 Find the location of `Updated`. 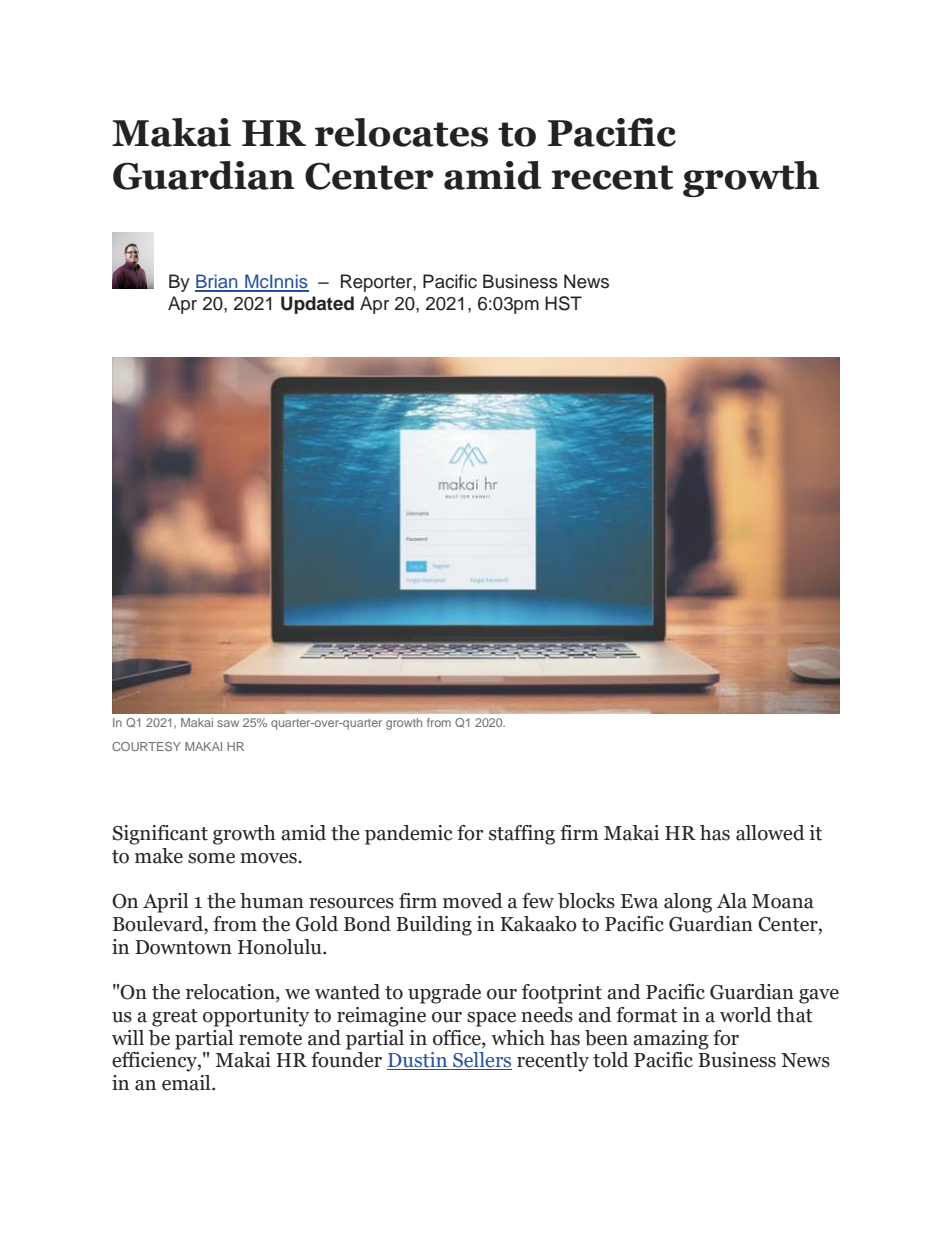

Updated is located at coordinates (317, 305).
